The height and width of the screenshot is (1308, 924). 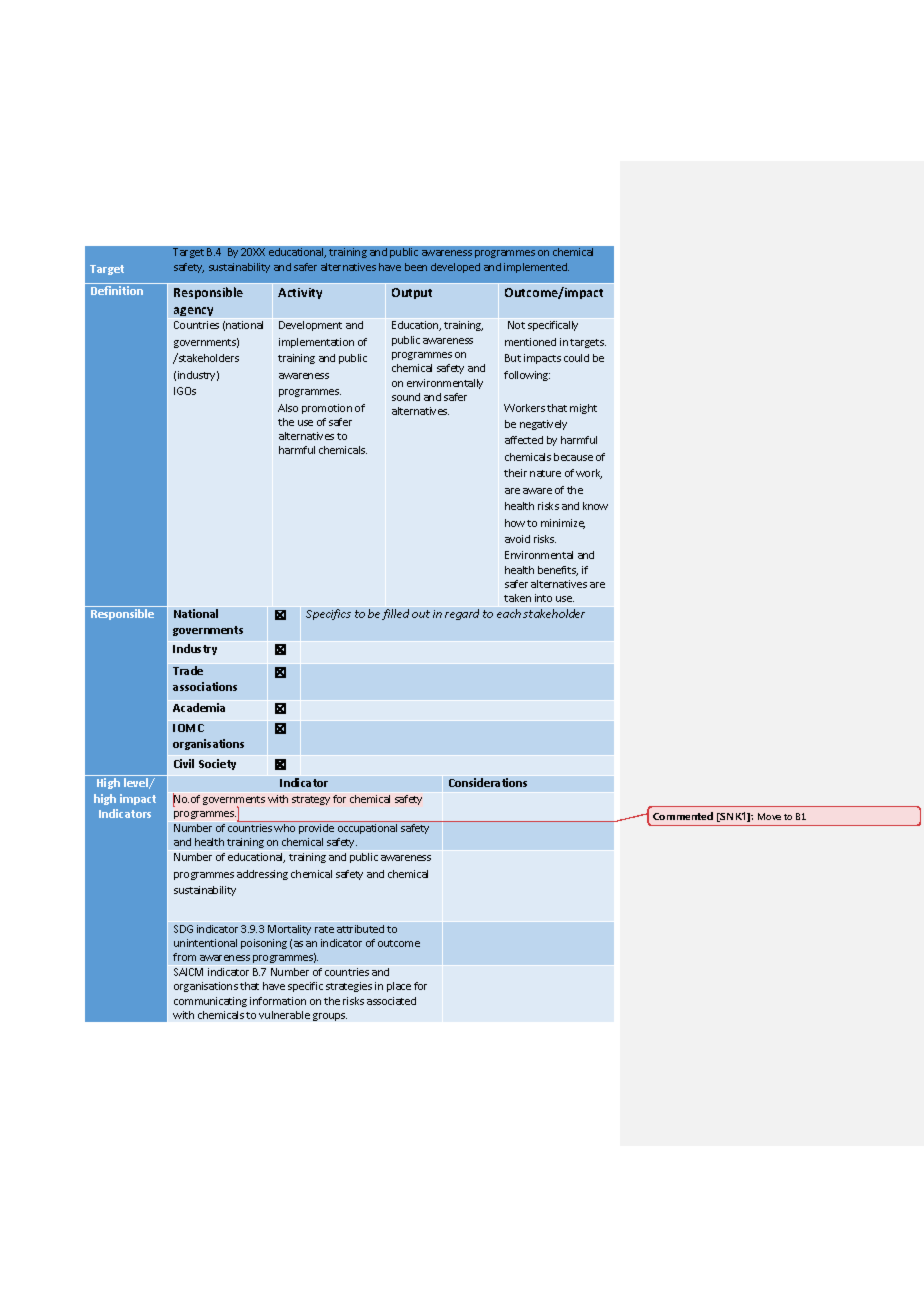 I want to click on regard, so click(x=462, y=614).
